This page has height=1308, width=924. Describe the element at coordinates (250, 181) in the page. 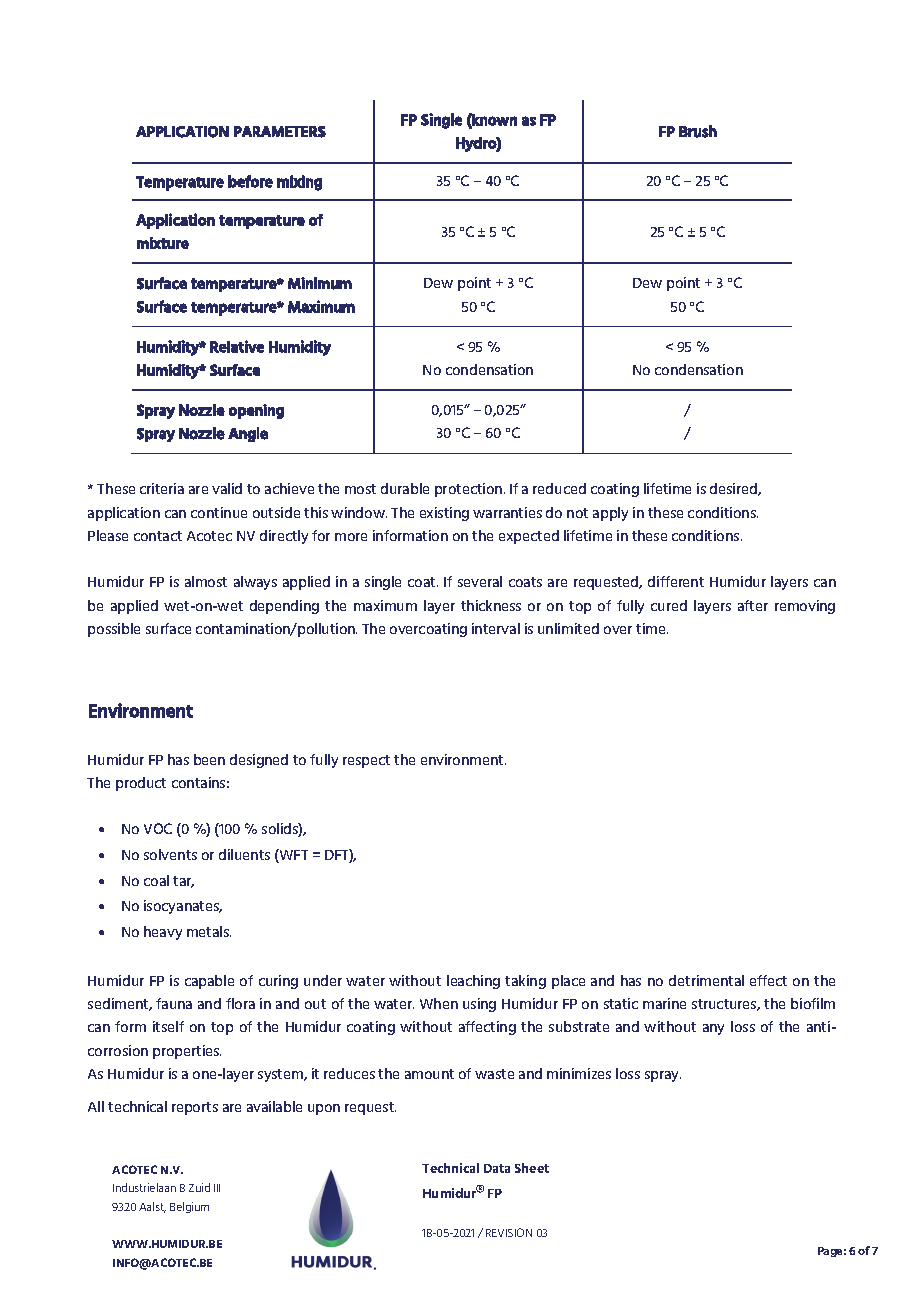

I see `before` at that location.
